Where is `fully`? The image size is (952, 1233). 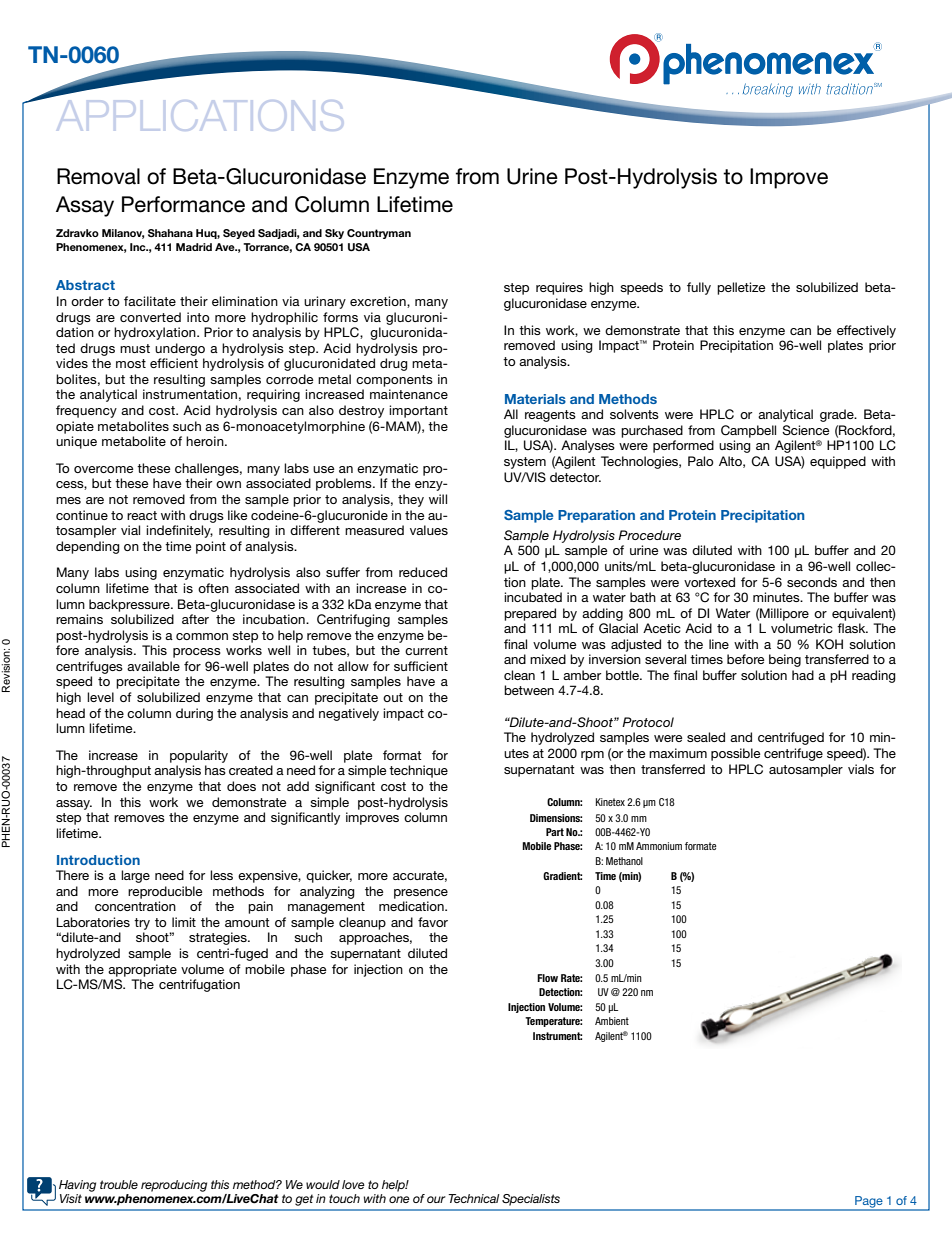
fully is located at coordinates (699, 288).
